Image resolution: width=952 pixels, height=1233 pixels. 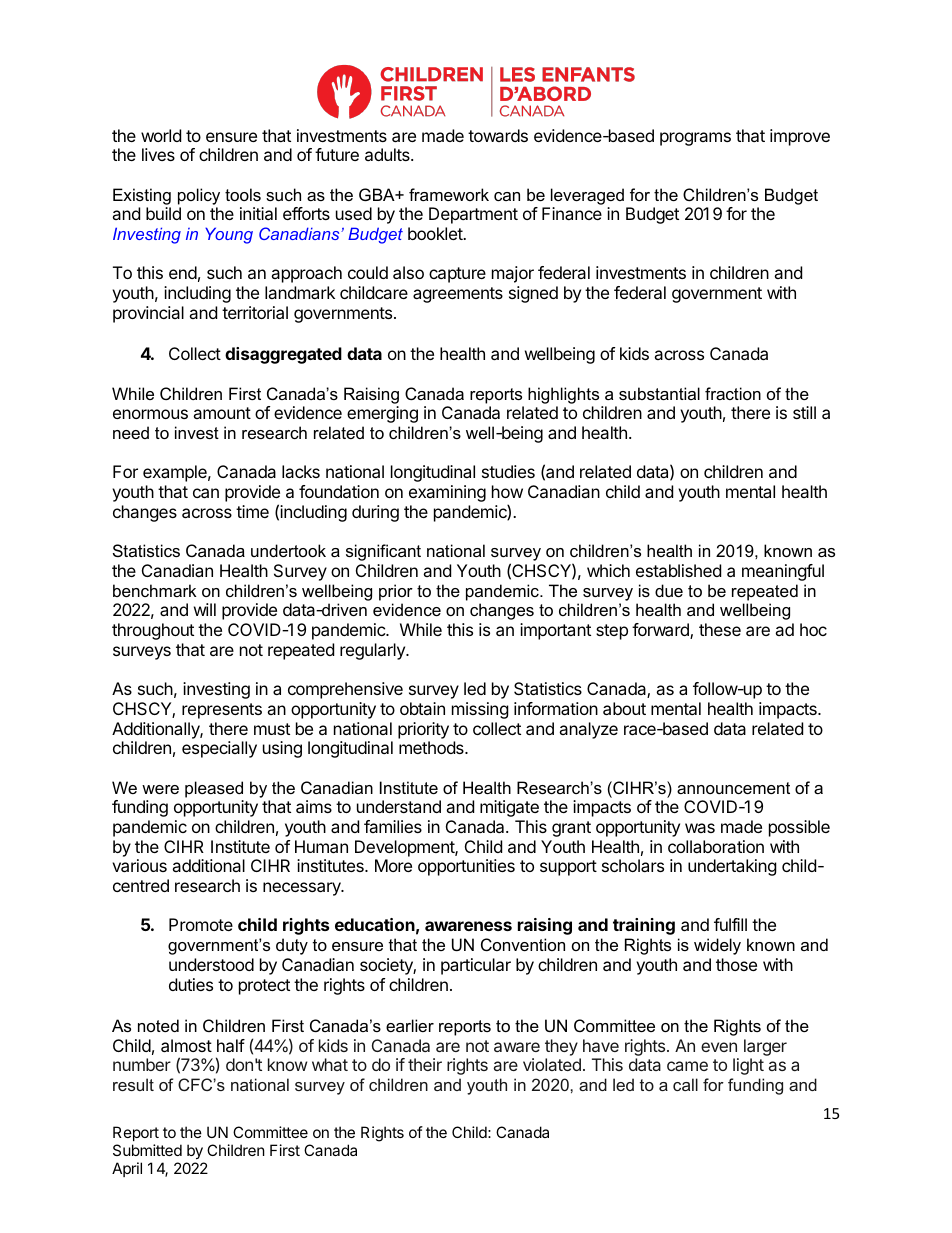 What do you see at coordinates (147, 1150) in the screenshot?
I see `Submitted` at bounding box center [147, 1150].
